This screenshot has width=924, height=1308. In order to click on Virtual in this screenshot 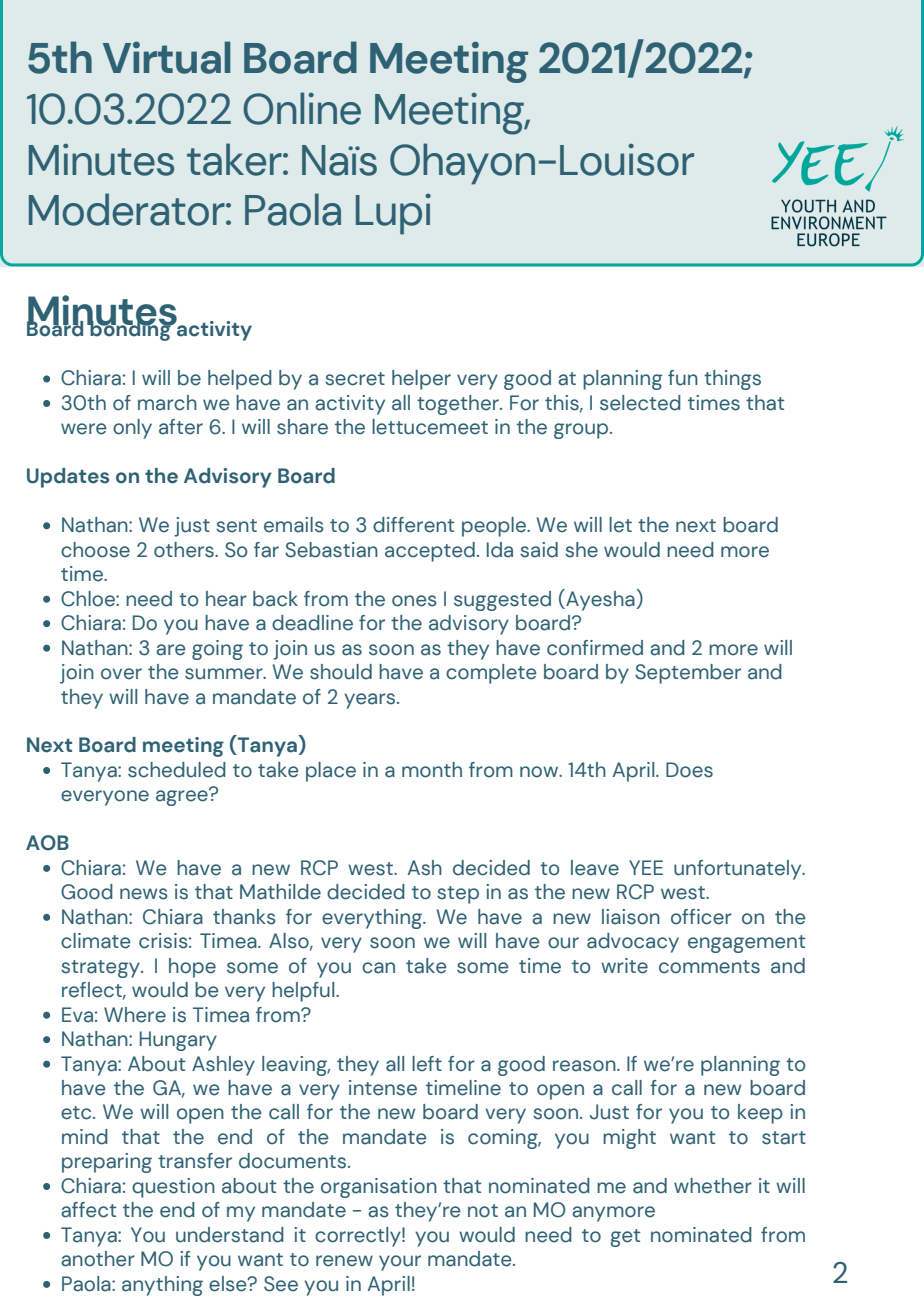, I will do `click(166, 57)`.
